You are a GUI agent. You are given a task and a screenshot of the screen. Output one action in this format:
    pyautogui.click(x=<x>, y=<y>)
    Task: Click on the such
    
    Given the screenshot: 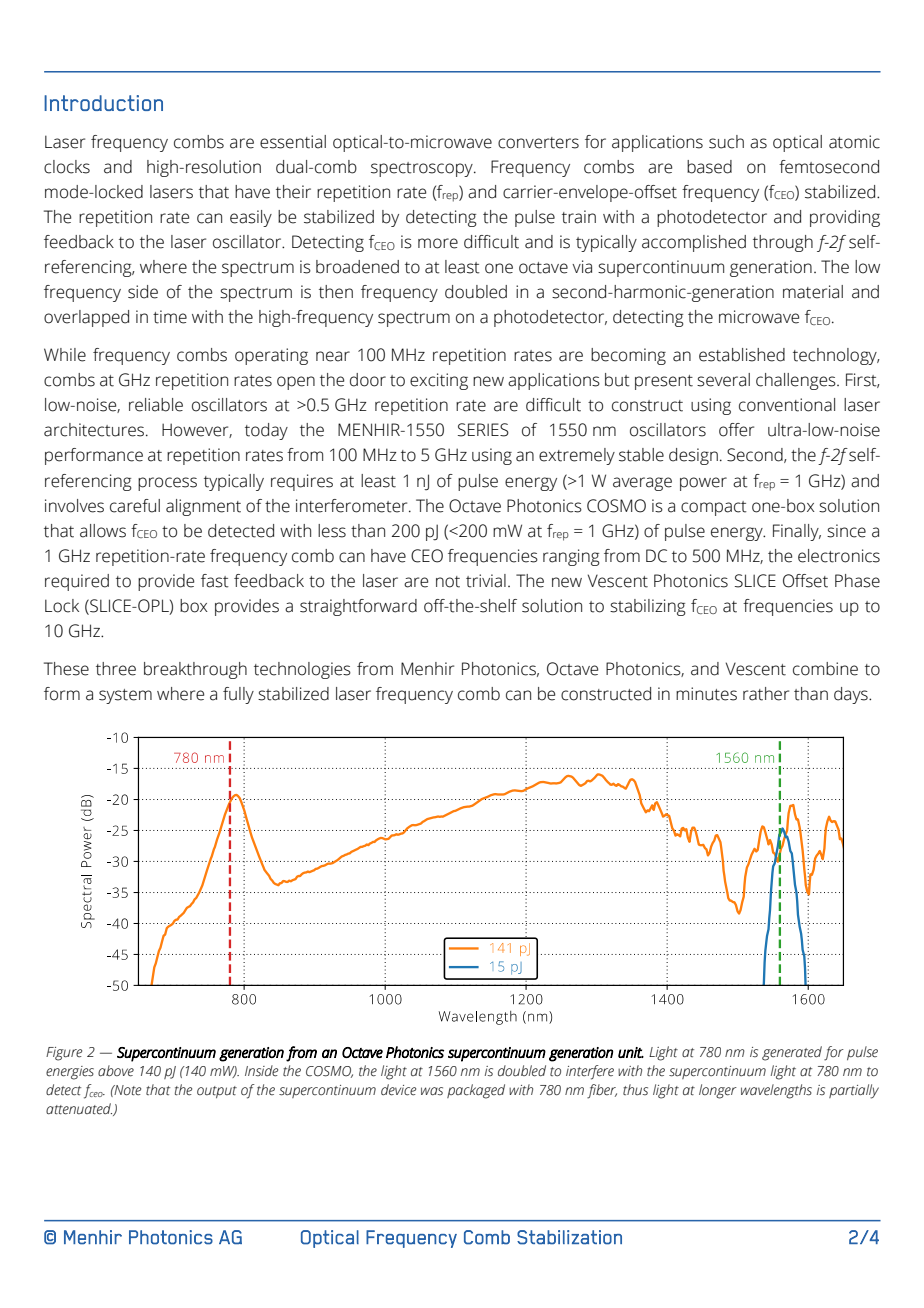 What is the action you would take?
    pyautogui.click(x=726, y=142)
